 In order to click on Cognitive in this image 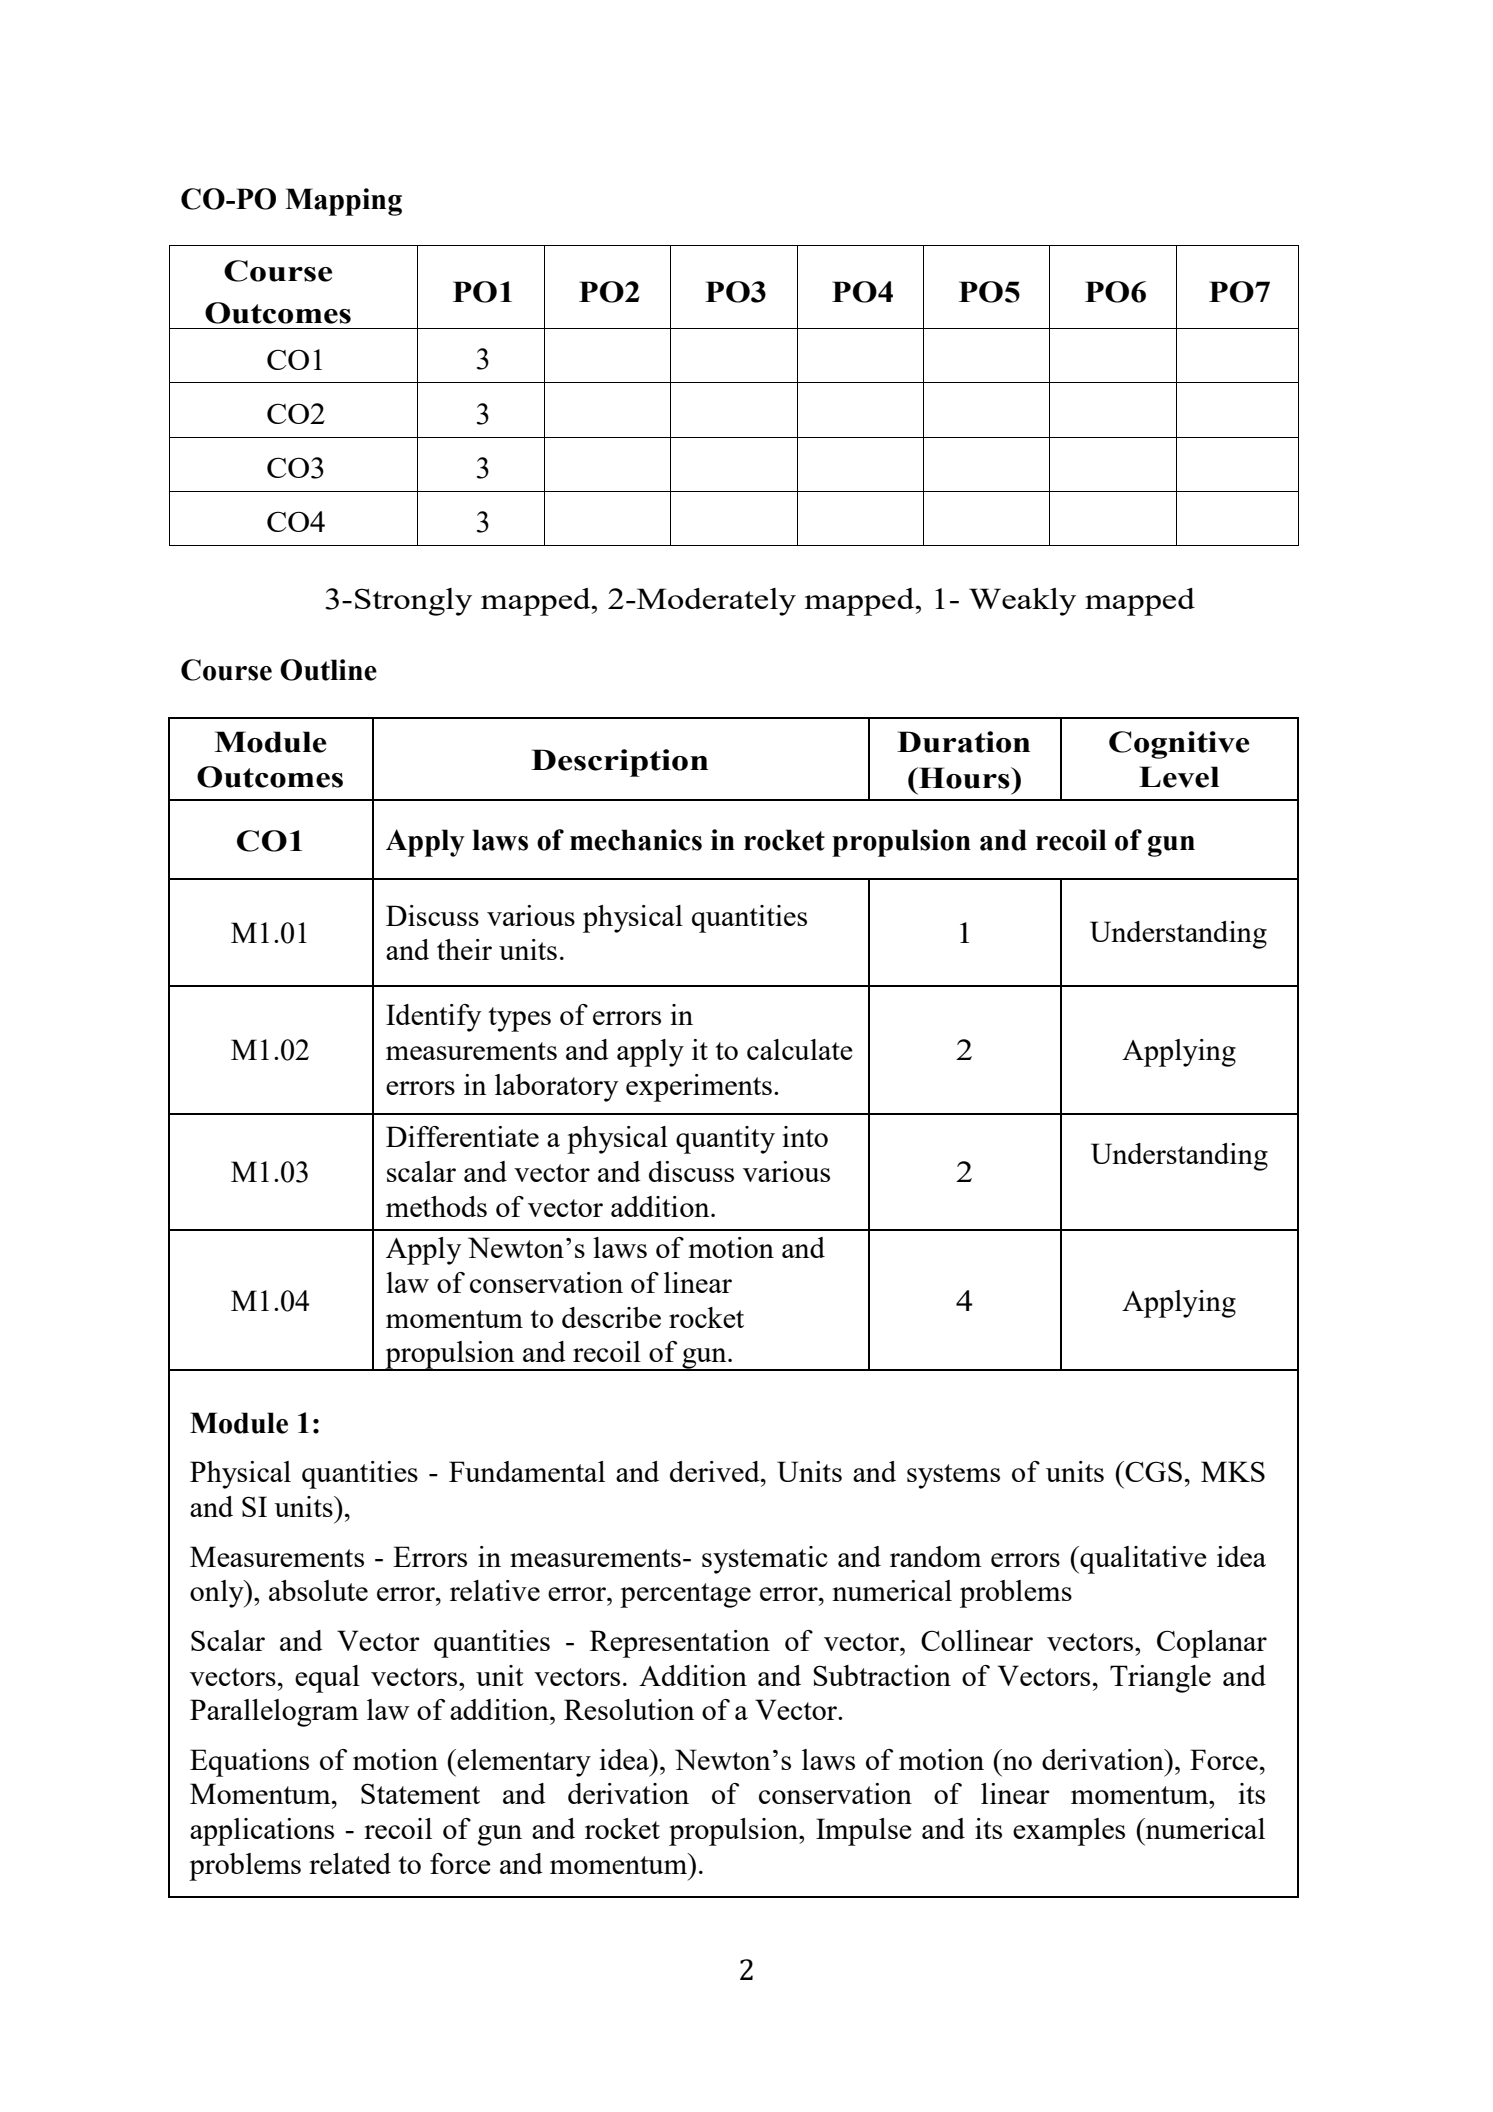, I will do `click(1179, 745)`.
